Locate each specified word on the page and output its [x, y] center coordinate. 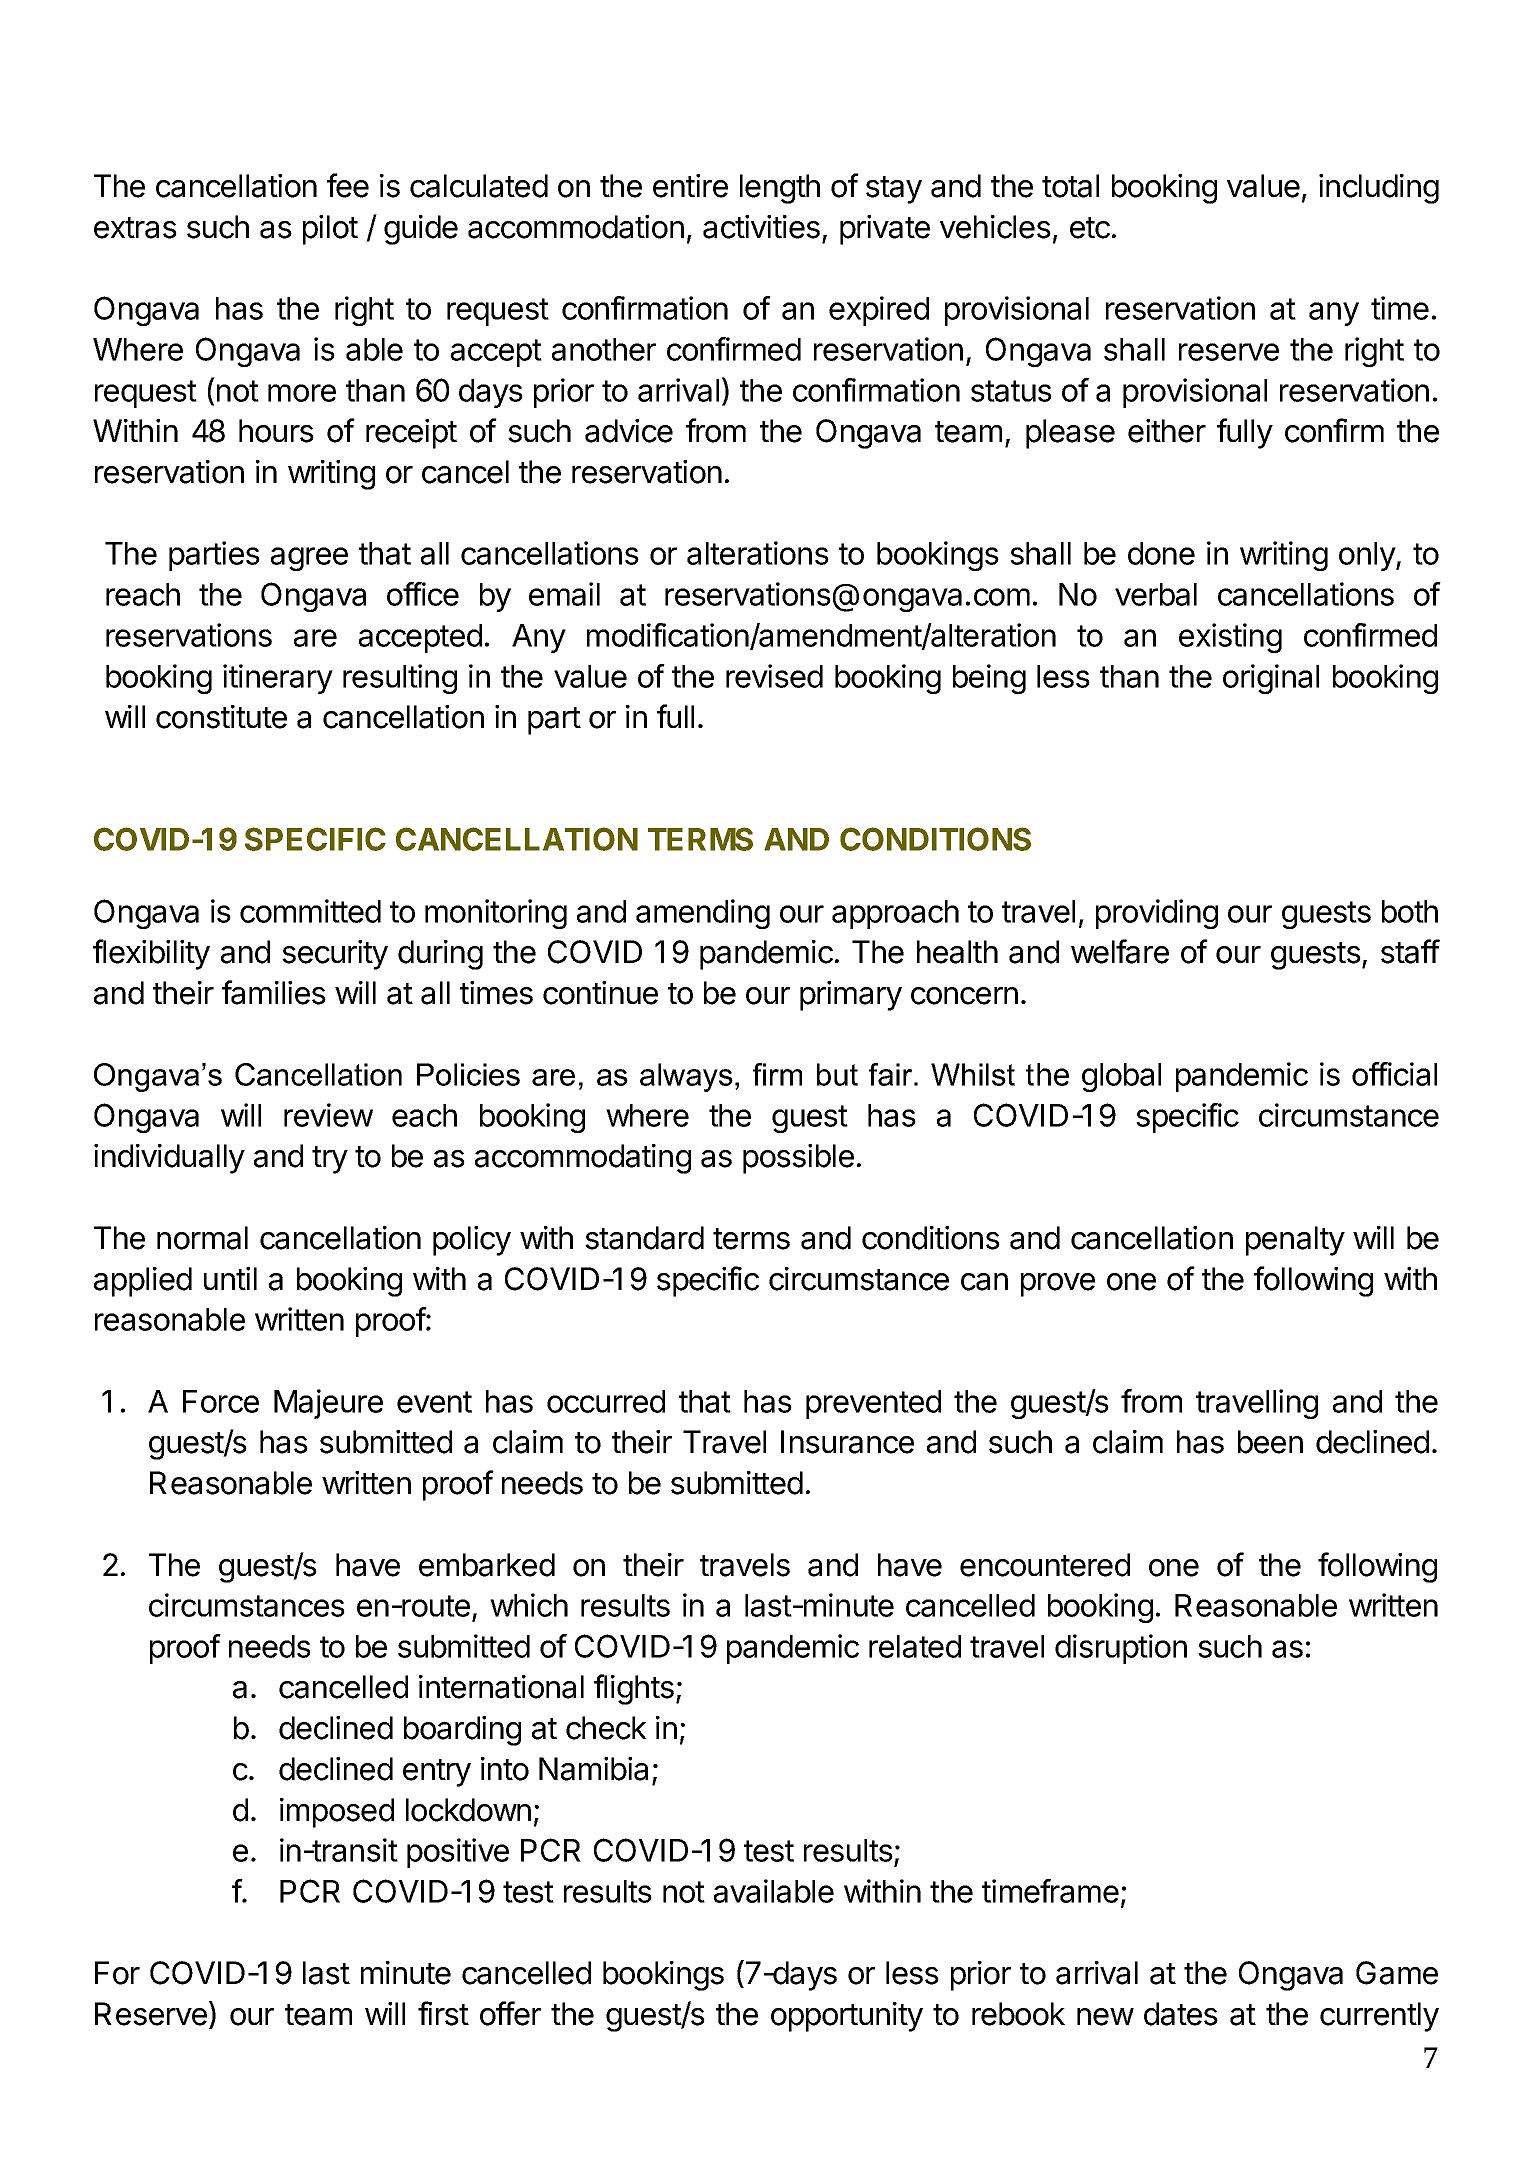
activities [761, 227]
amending [703, 914]
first [443, 2013]
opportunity [847, 2017]
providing [1157, 914]
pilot [330, 230]
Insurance [847, 1442]
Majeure [328, 1404]
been [1270, 1442]
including [1379, 189]
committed [310, 911]
